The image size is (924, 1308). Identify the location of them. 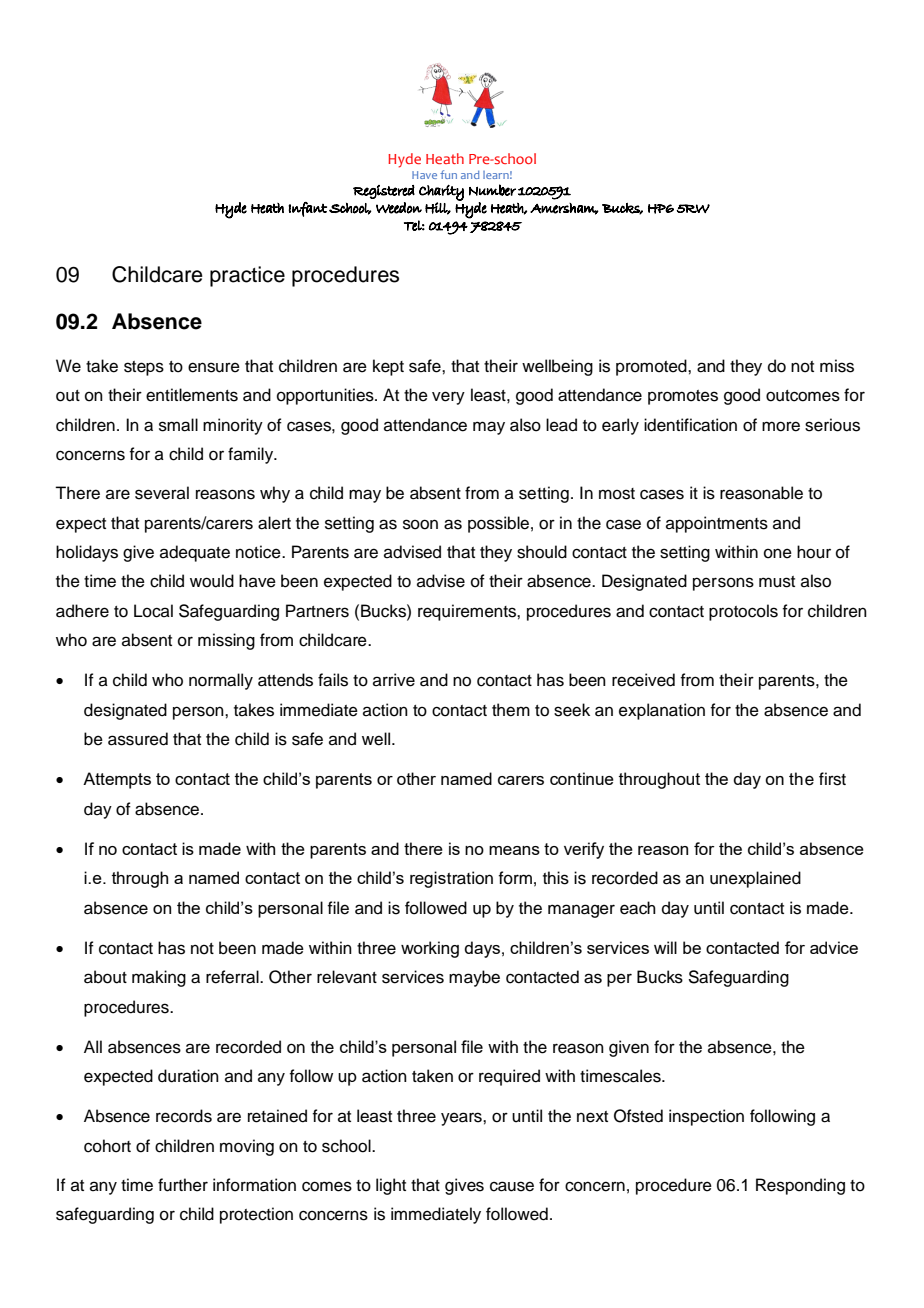
(511, 710).
